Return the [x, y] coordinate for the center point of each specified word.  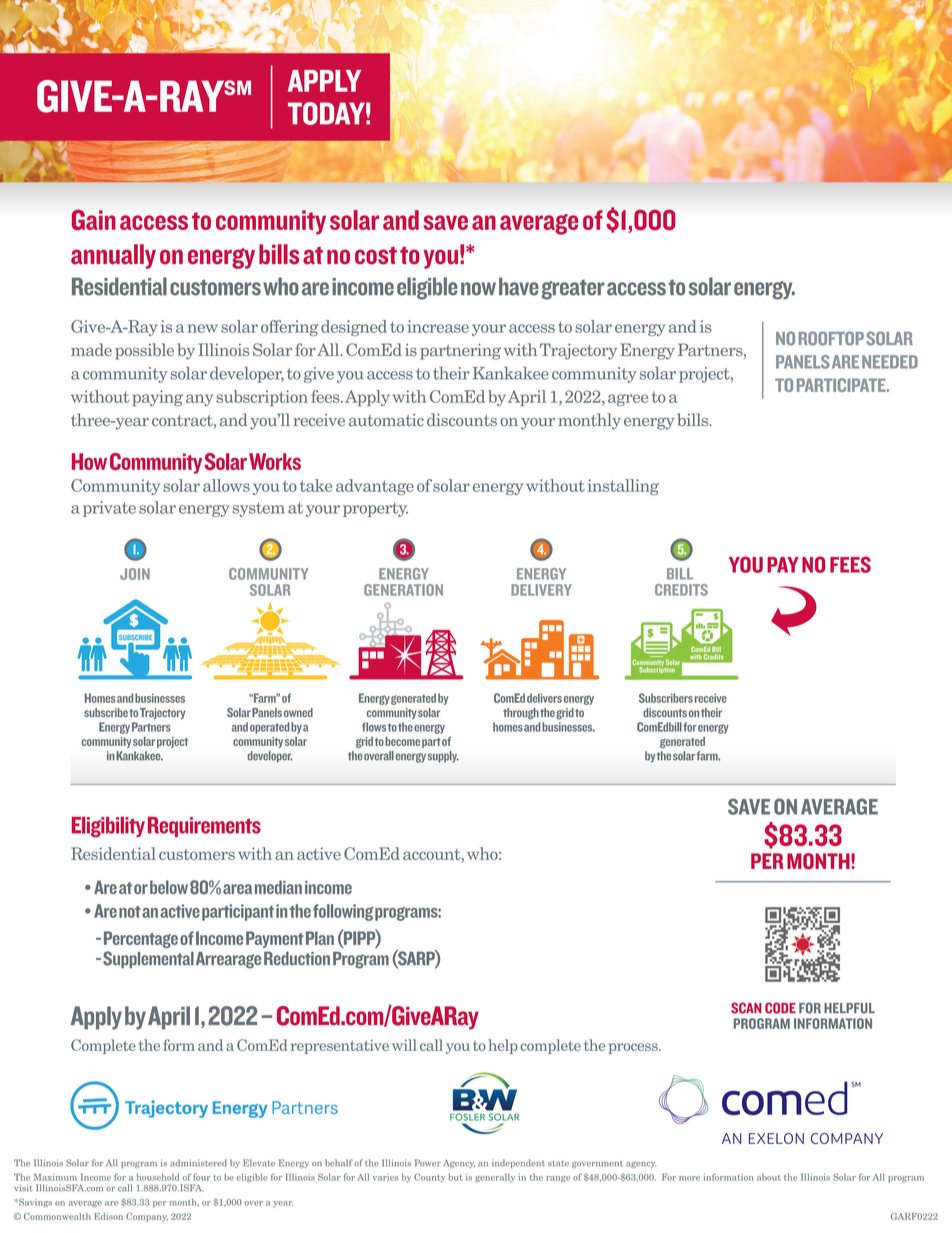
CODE [780, 1008]
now [478, 289]
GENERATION [403, 590]
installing [623, 487]
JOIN [135, 574]
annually [113, 256]
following [343, 912]
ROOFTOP [831, 338]
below [169, 887]
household [158, 1177]
